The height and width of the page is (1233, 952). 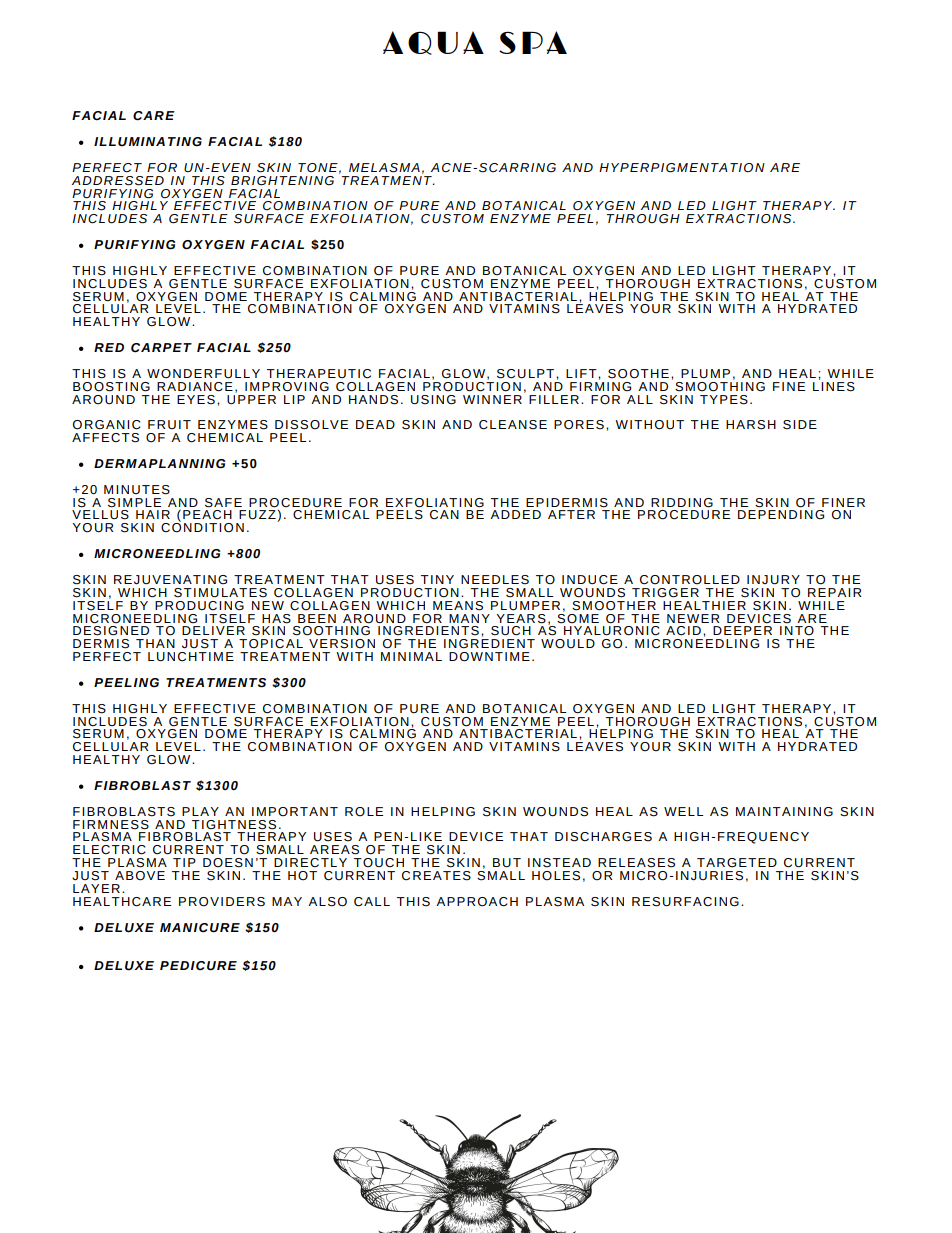 I want to click on APPROACH, so click(x=477, y=902).
